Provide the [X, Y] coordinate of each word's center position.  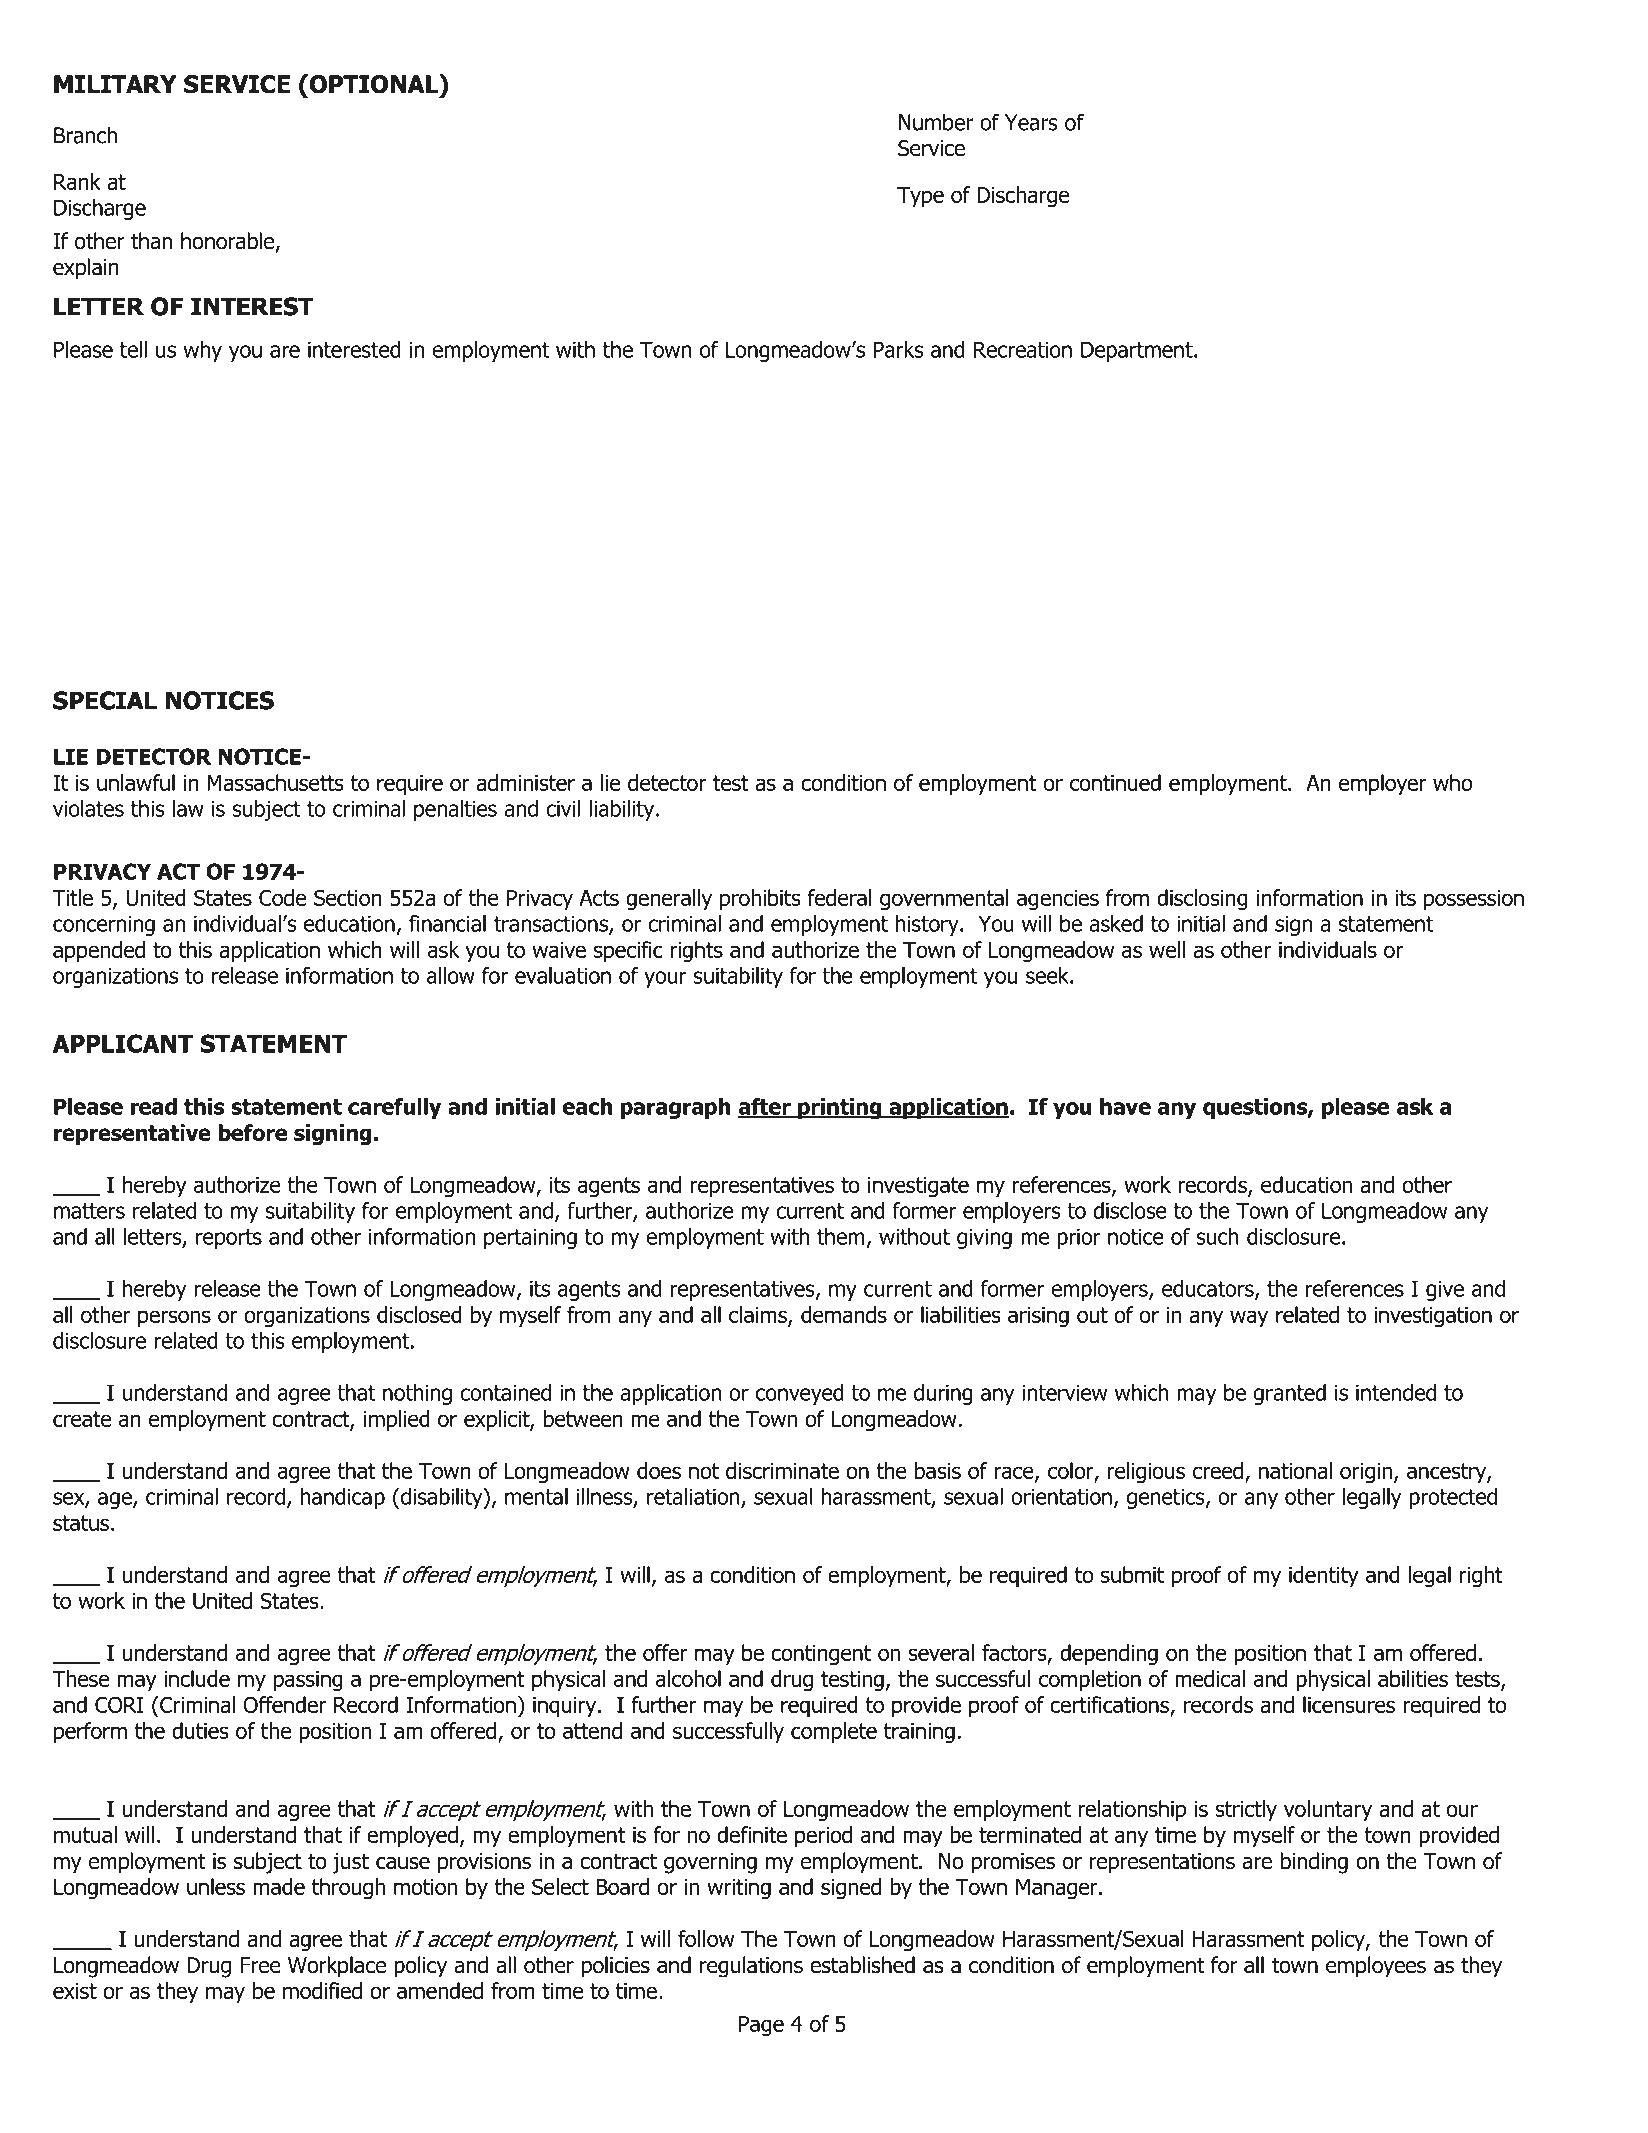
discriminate [782, 1470]
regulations [751, 1967]
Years [1031, 122]
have [1125, 1106]
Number [936, 122]
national [1295, 1470]
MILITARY [115, 84]
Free [260, 1965]
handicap [343, 1498]
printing [840, 1108]
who [1452, 782]
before [253, 1132]
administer [525, 782]
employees [1376, 1967]
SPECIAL [105, 700]
